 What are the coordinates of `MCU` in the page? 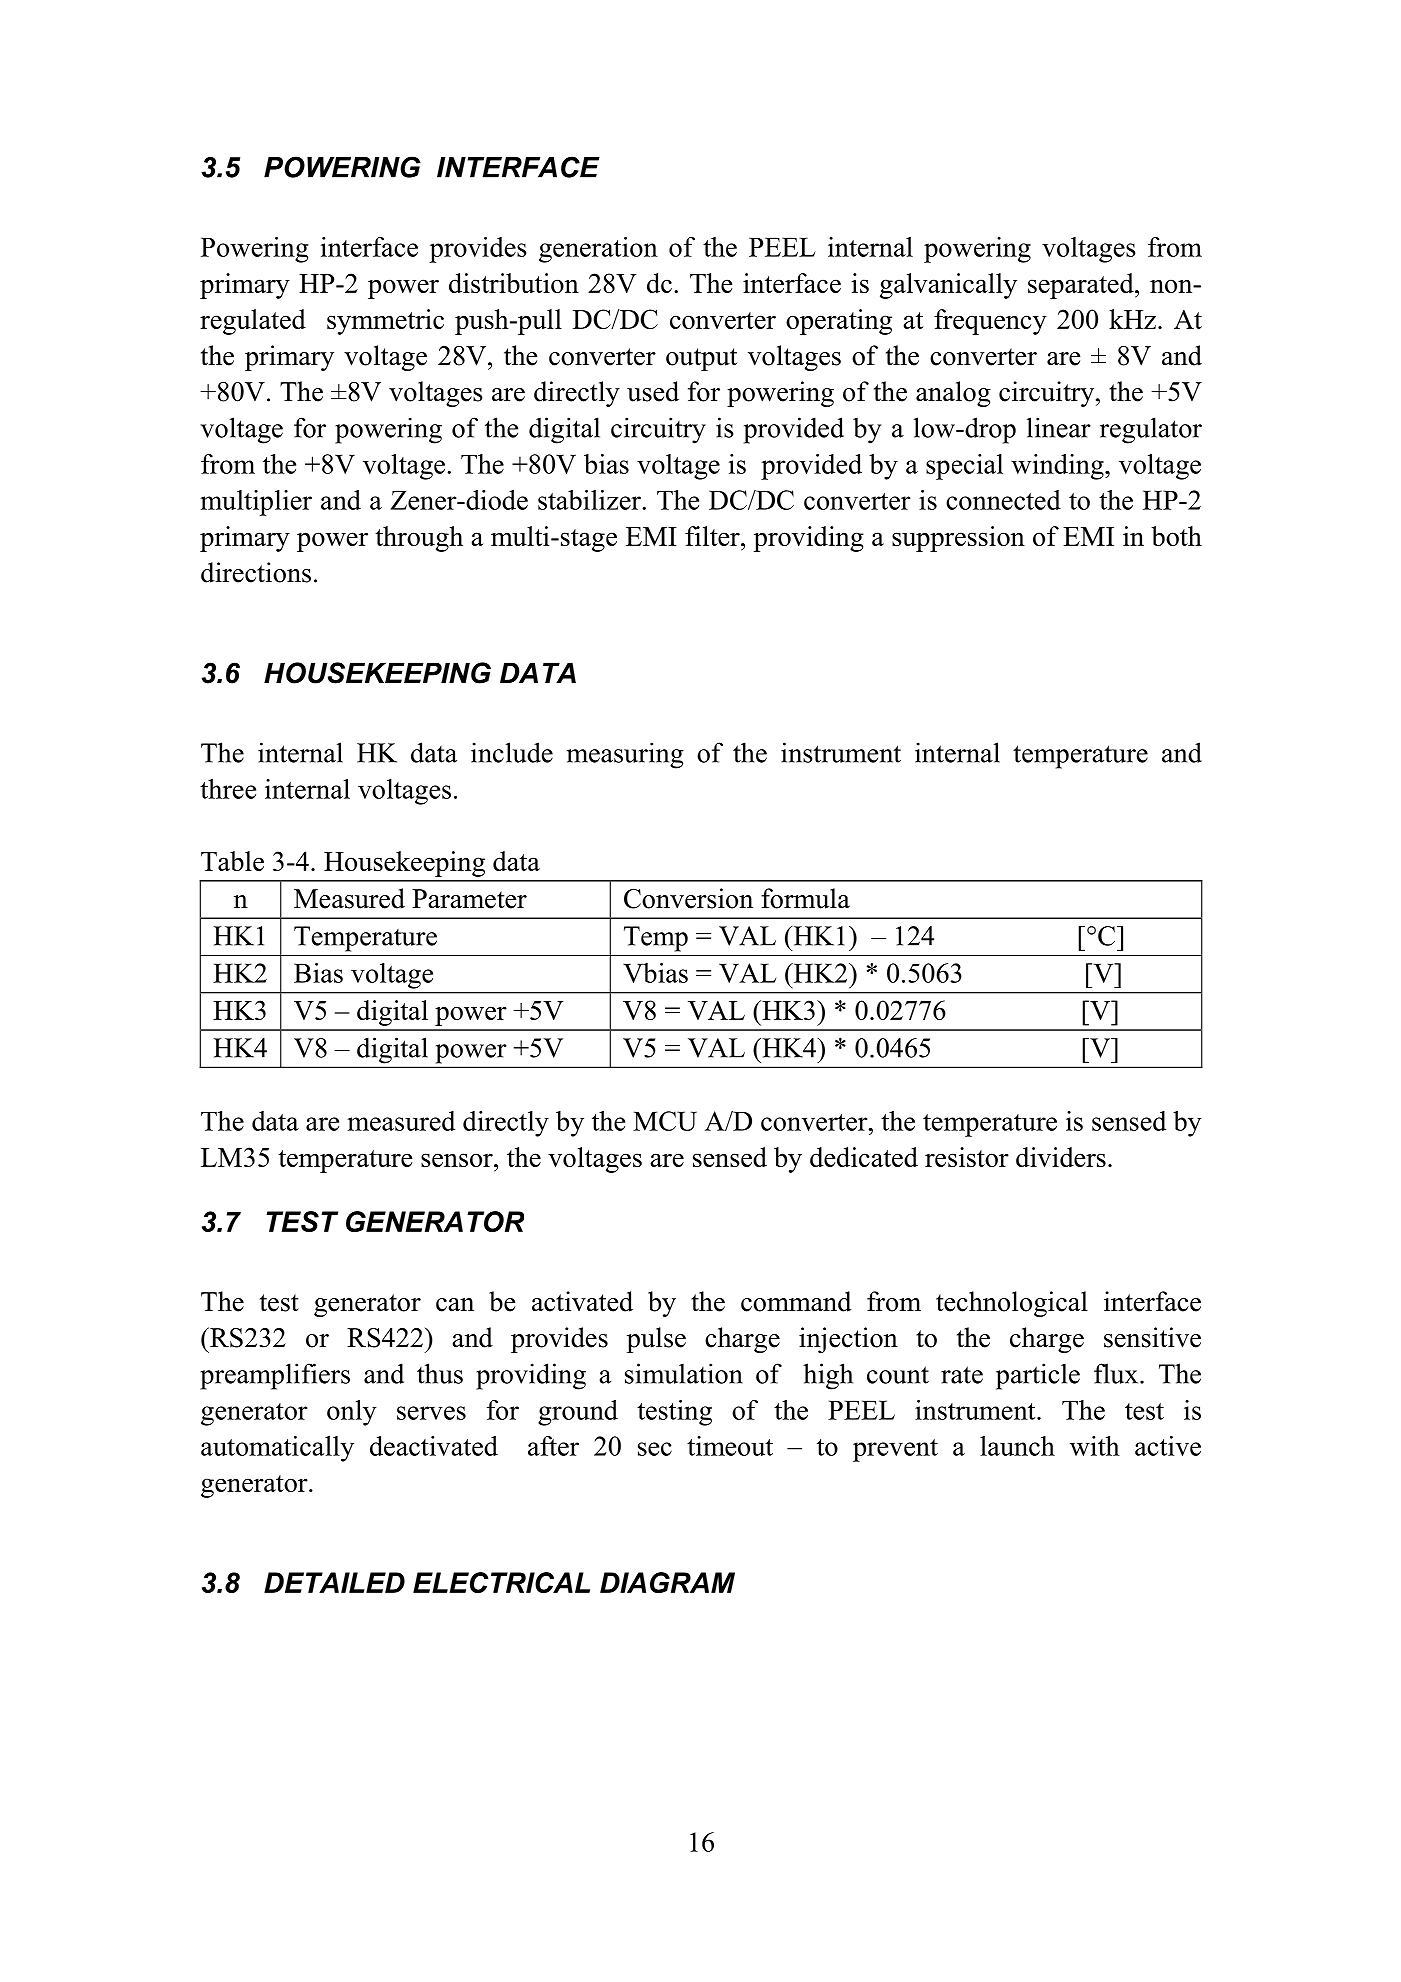 It's located at (665, 1121).
